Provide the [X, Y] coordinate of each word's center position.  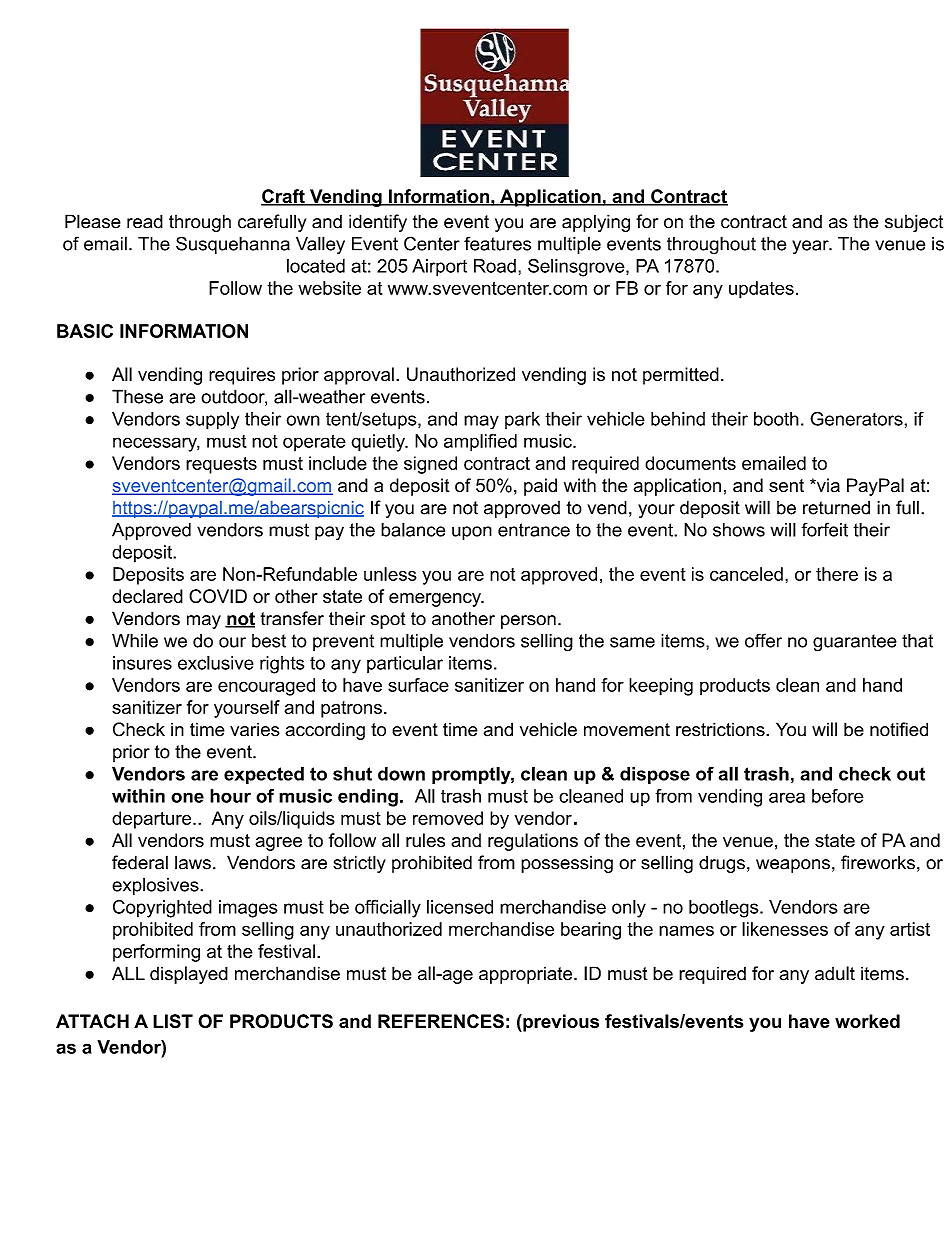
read [145, 221]
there [837, 574]
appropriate [527, 975]
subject [914, 223]
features [497, 243]
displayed [189, 975]
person [528, 622]
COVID [218, 596]
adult [835, 973]
